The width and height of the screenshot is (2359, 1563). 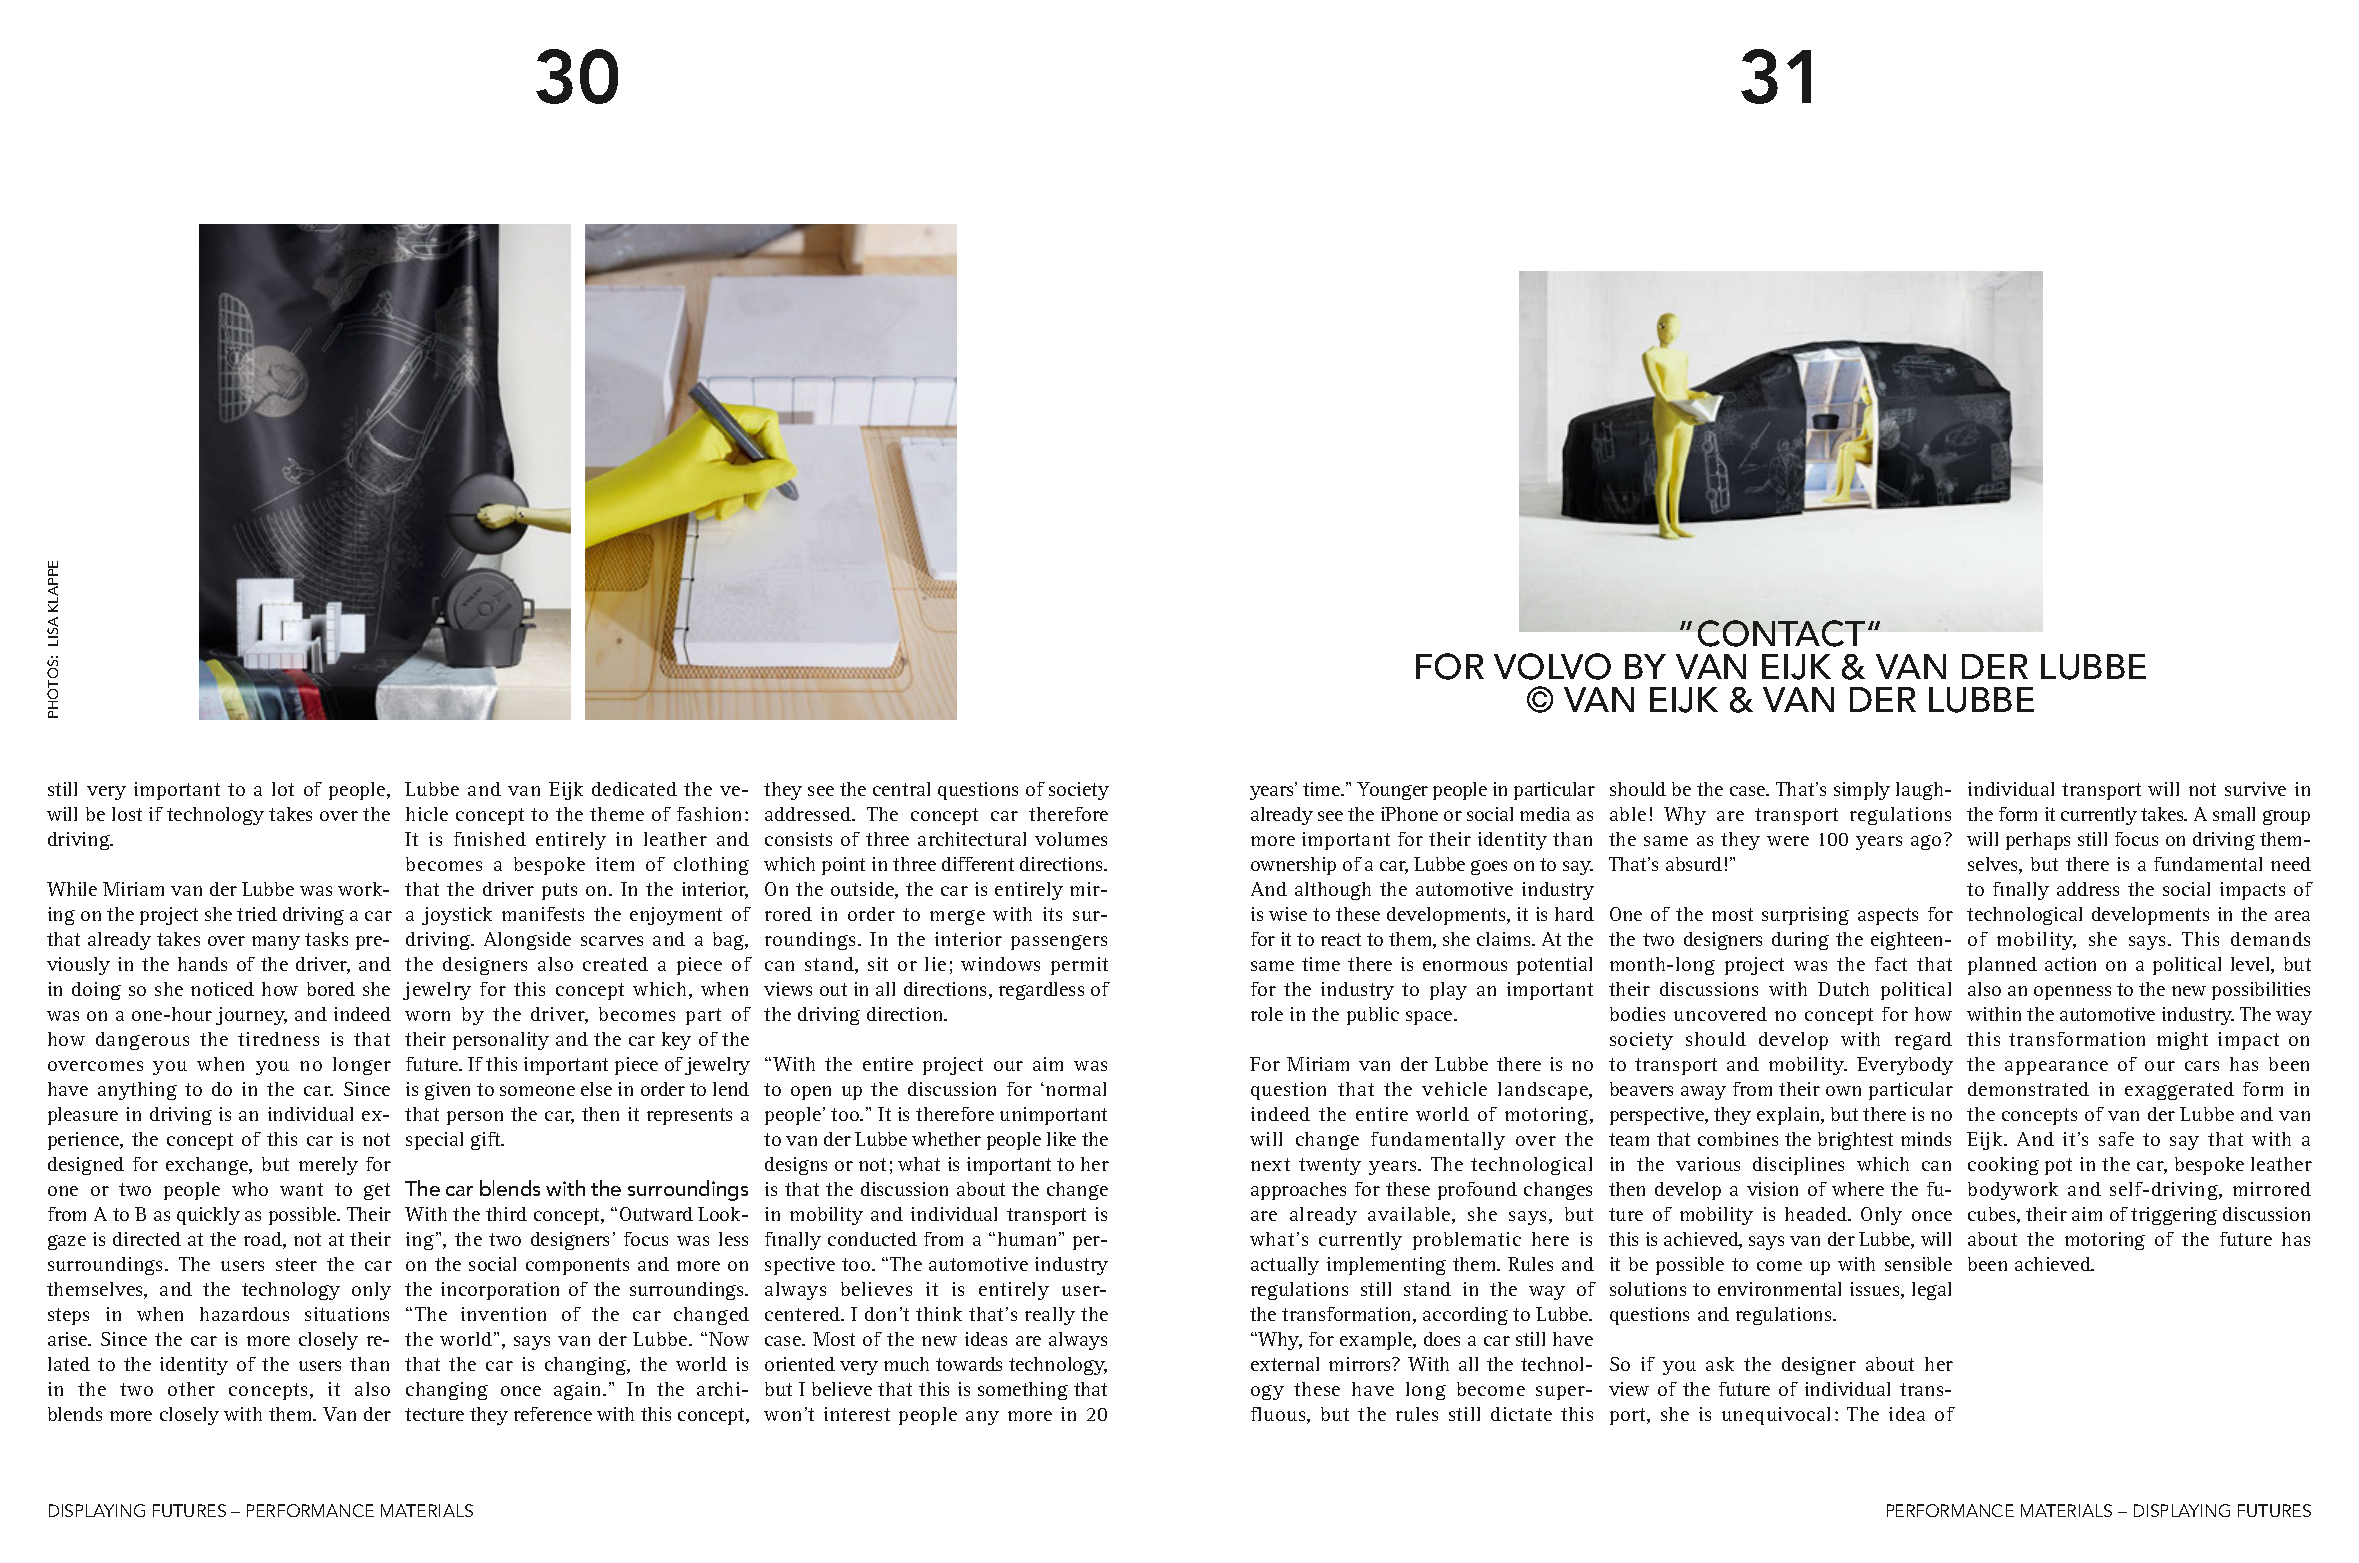 I want to click on volumes, so click(x=1071, y=839).
